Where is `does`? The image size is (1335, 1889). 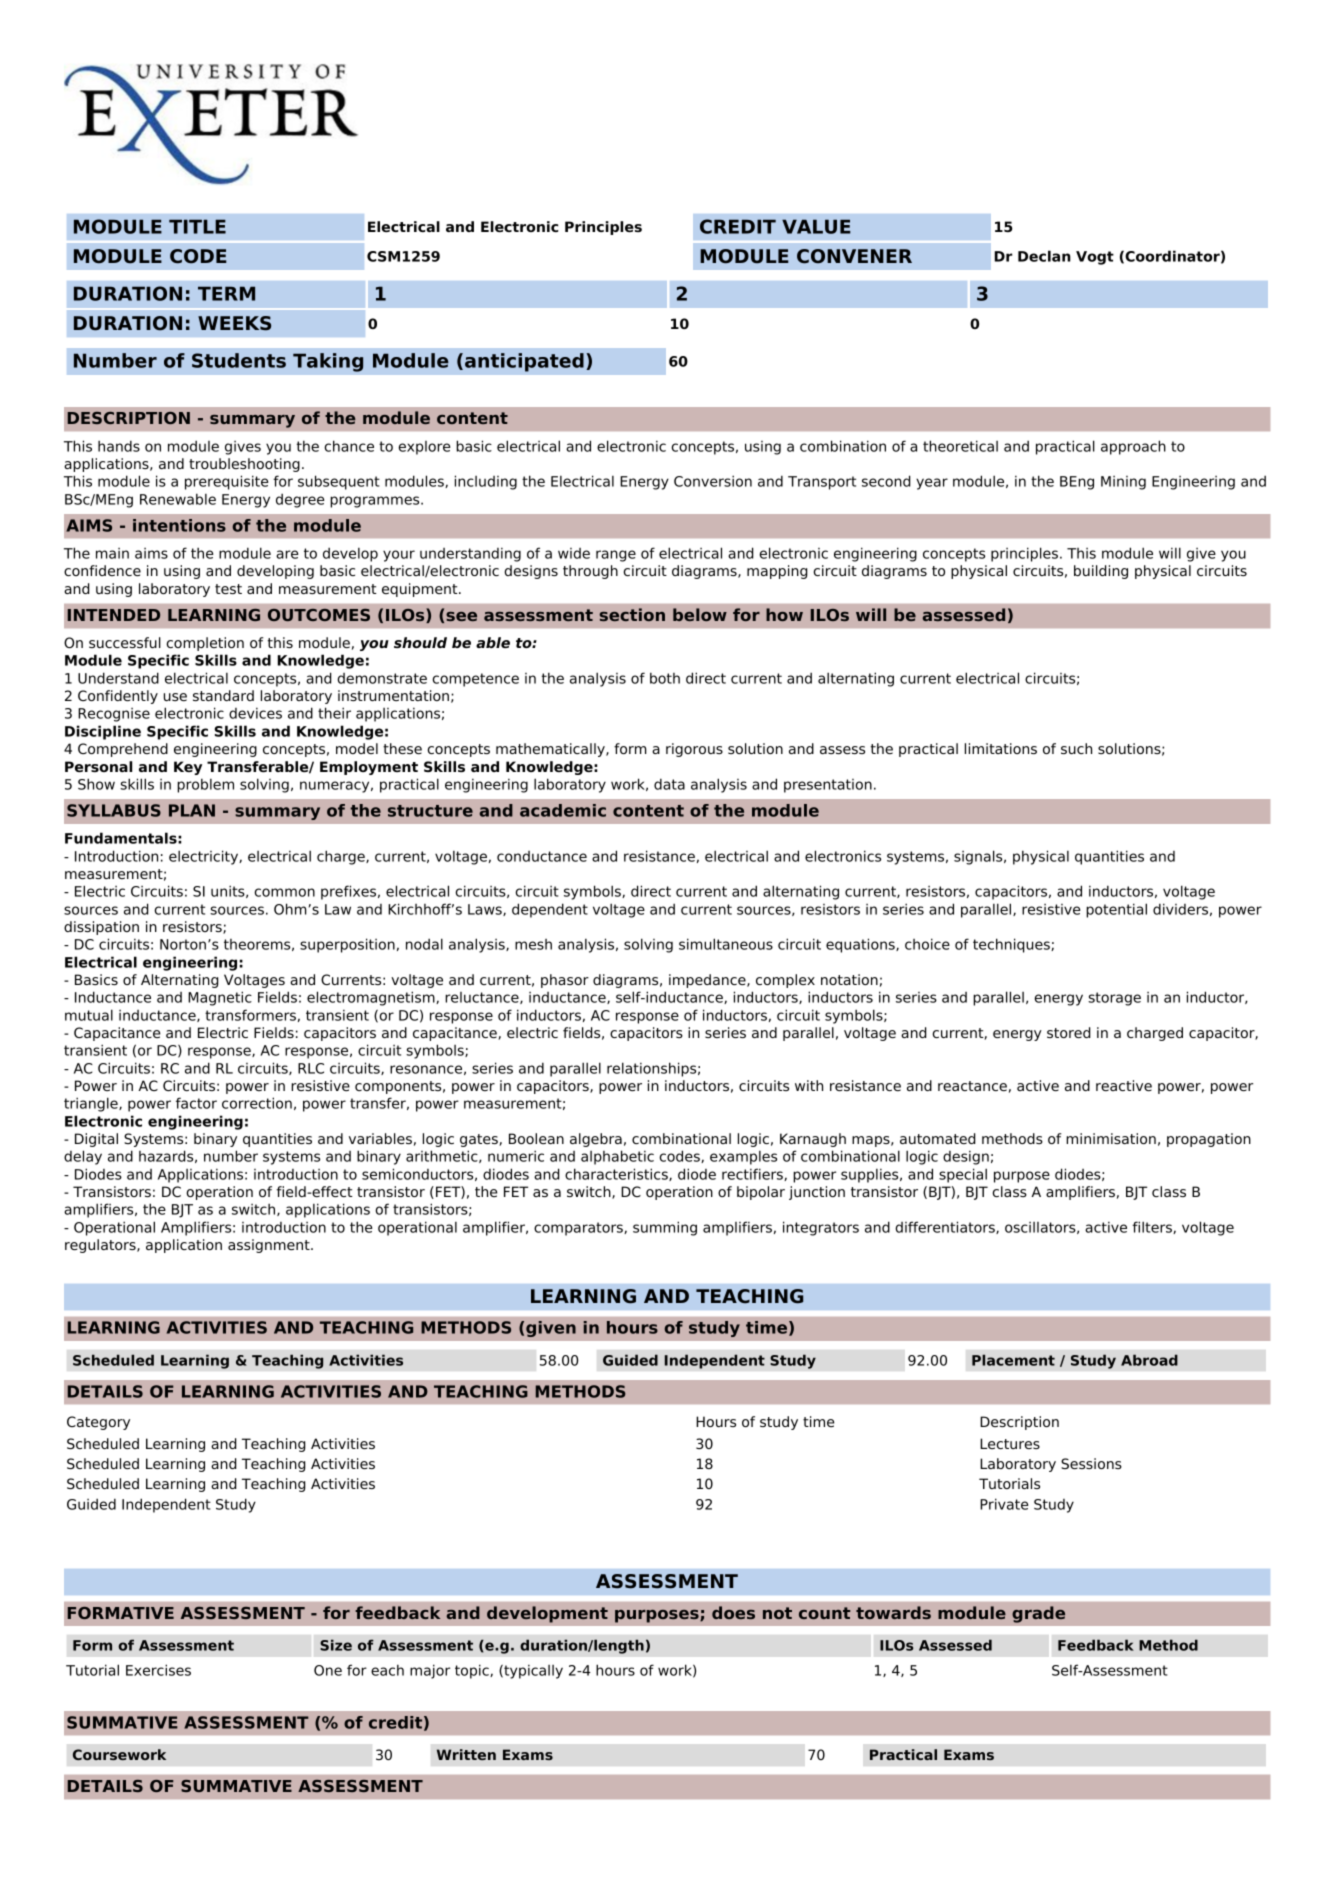
does is located at coordinates (733, 1612).
